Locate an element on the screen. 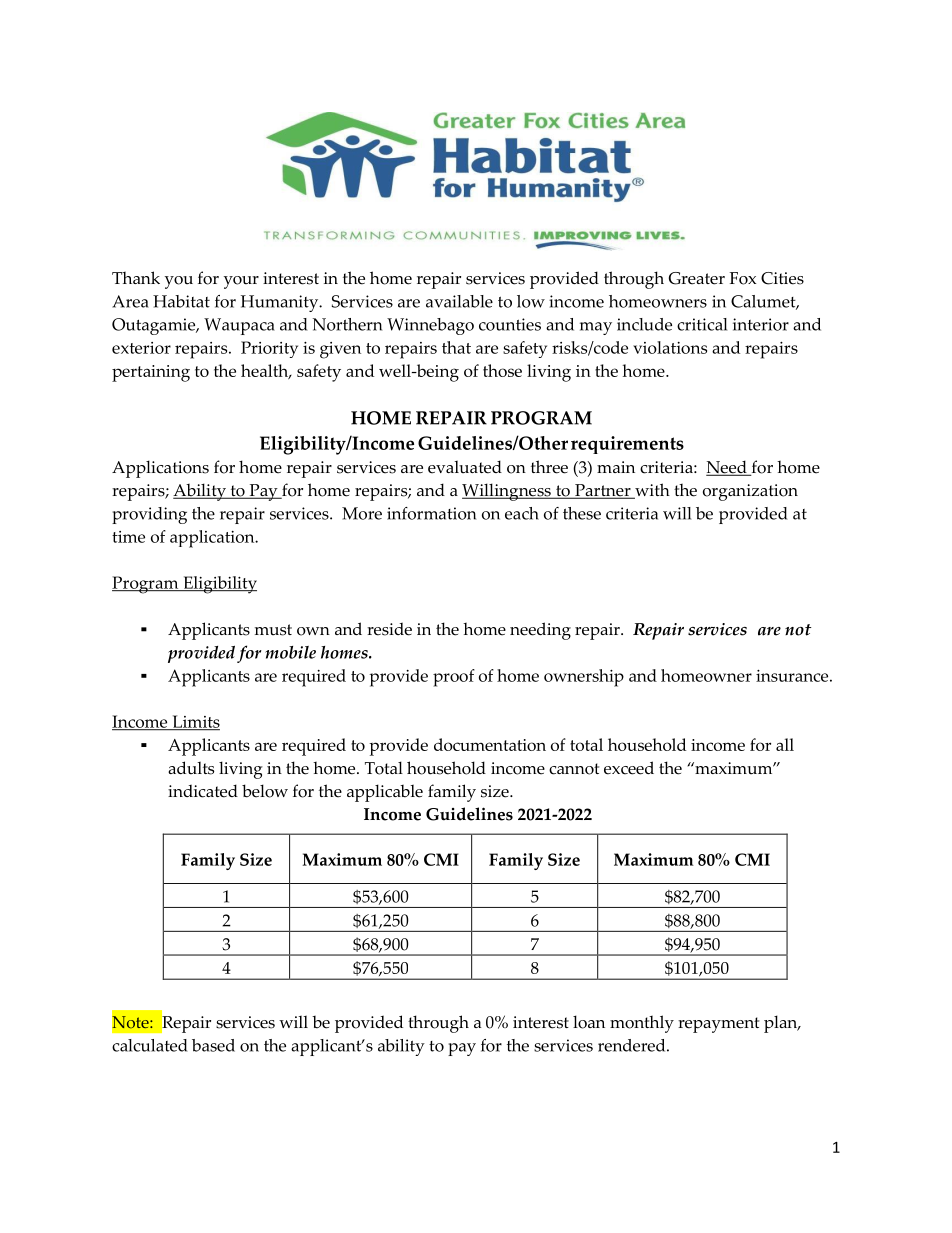  based is located at coordinates (213, 1045).
